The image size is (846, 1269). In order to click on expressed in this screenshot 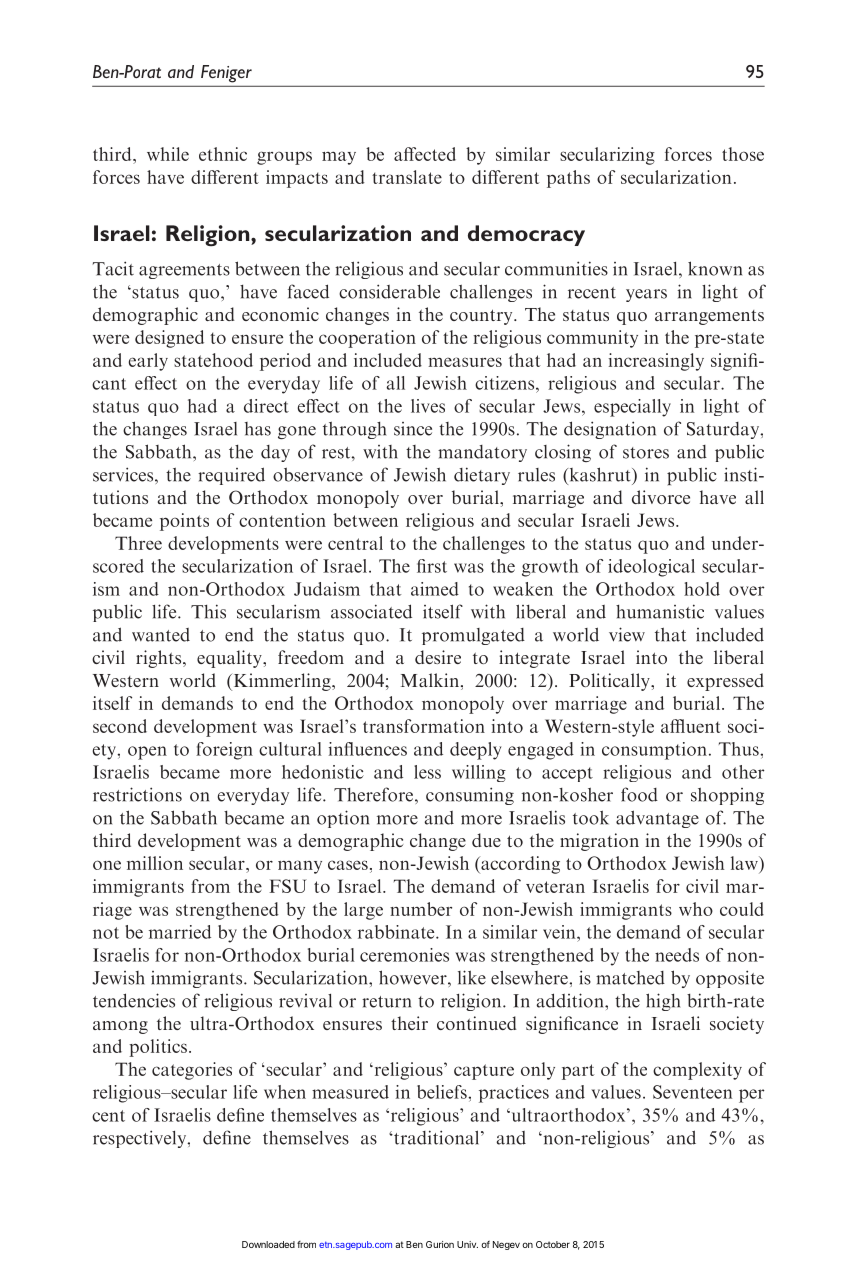, I will do `click(725, 682)`.
